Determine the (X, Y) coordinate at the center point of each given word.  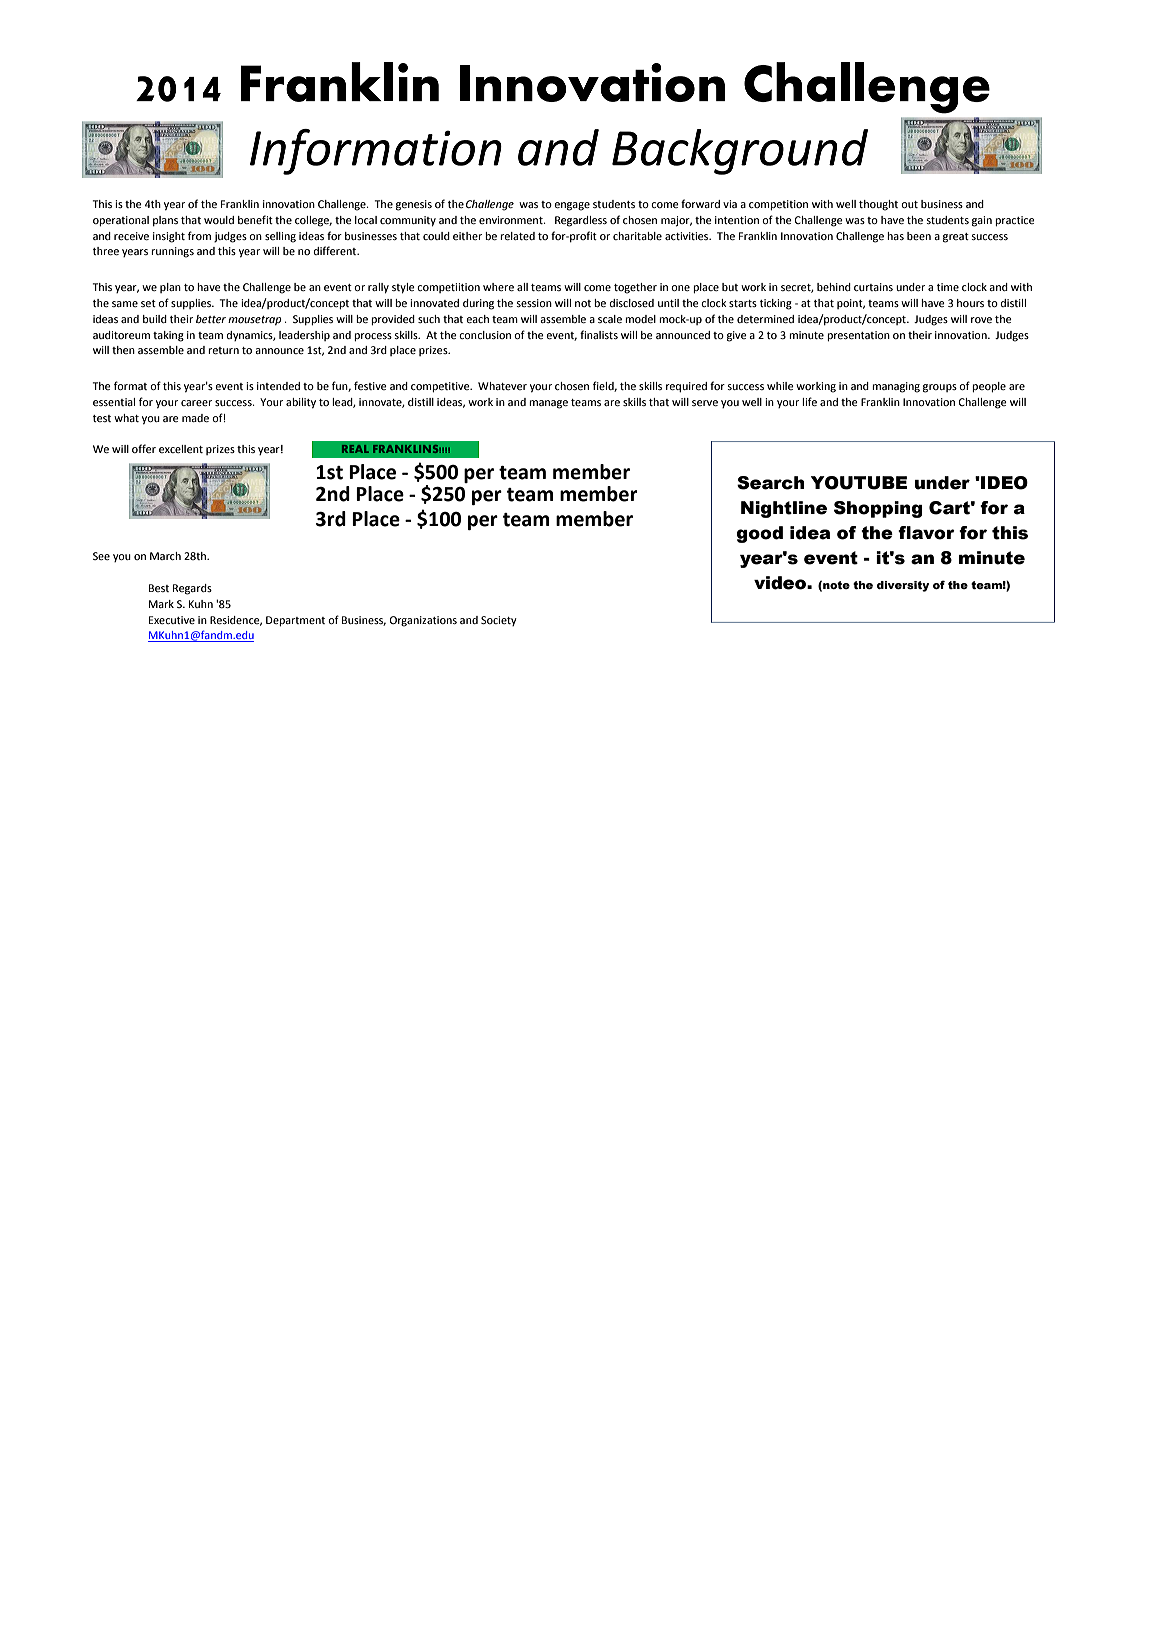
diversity (903, 586)
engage (572, 206)
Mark (161, 604)
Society (499, 621)
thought (878, 205)
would (219, 220)
